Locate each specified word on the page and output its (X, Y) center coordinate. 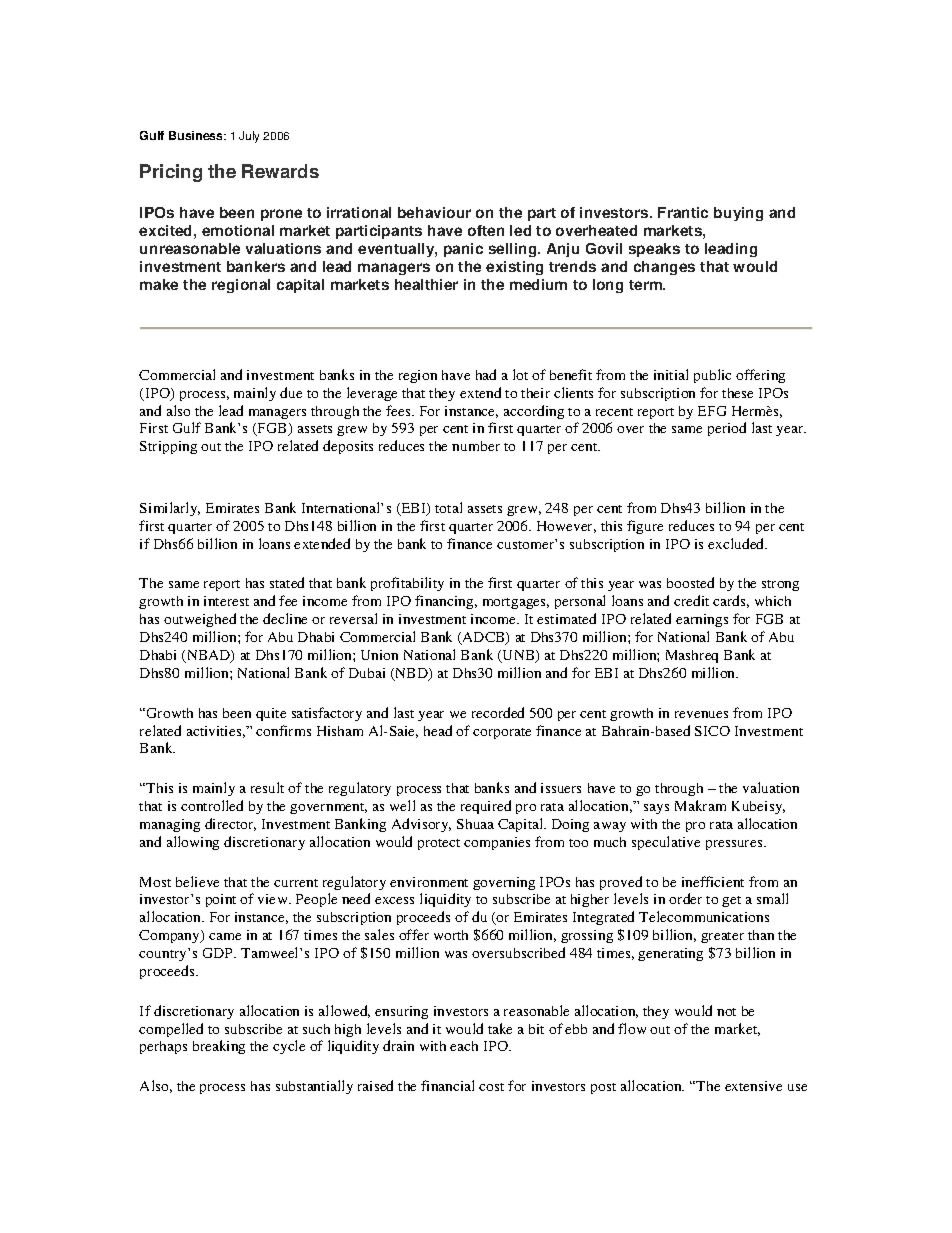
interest (226, 601)
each (464, 1046)
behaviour (434, 212)
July (249, 137)
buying (738, 214)
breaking (219, 1047)
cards (731, 601)
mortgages (516, 603)
